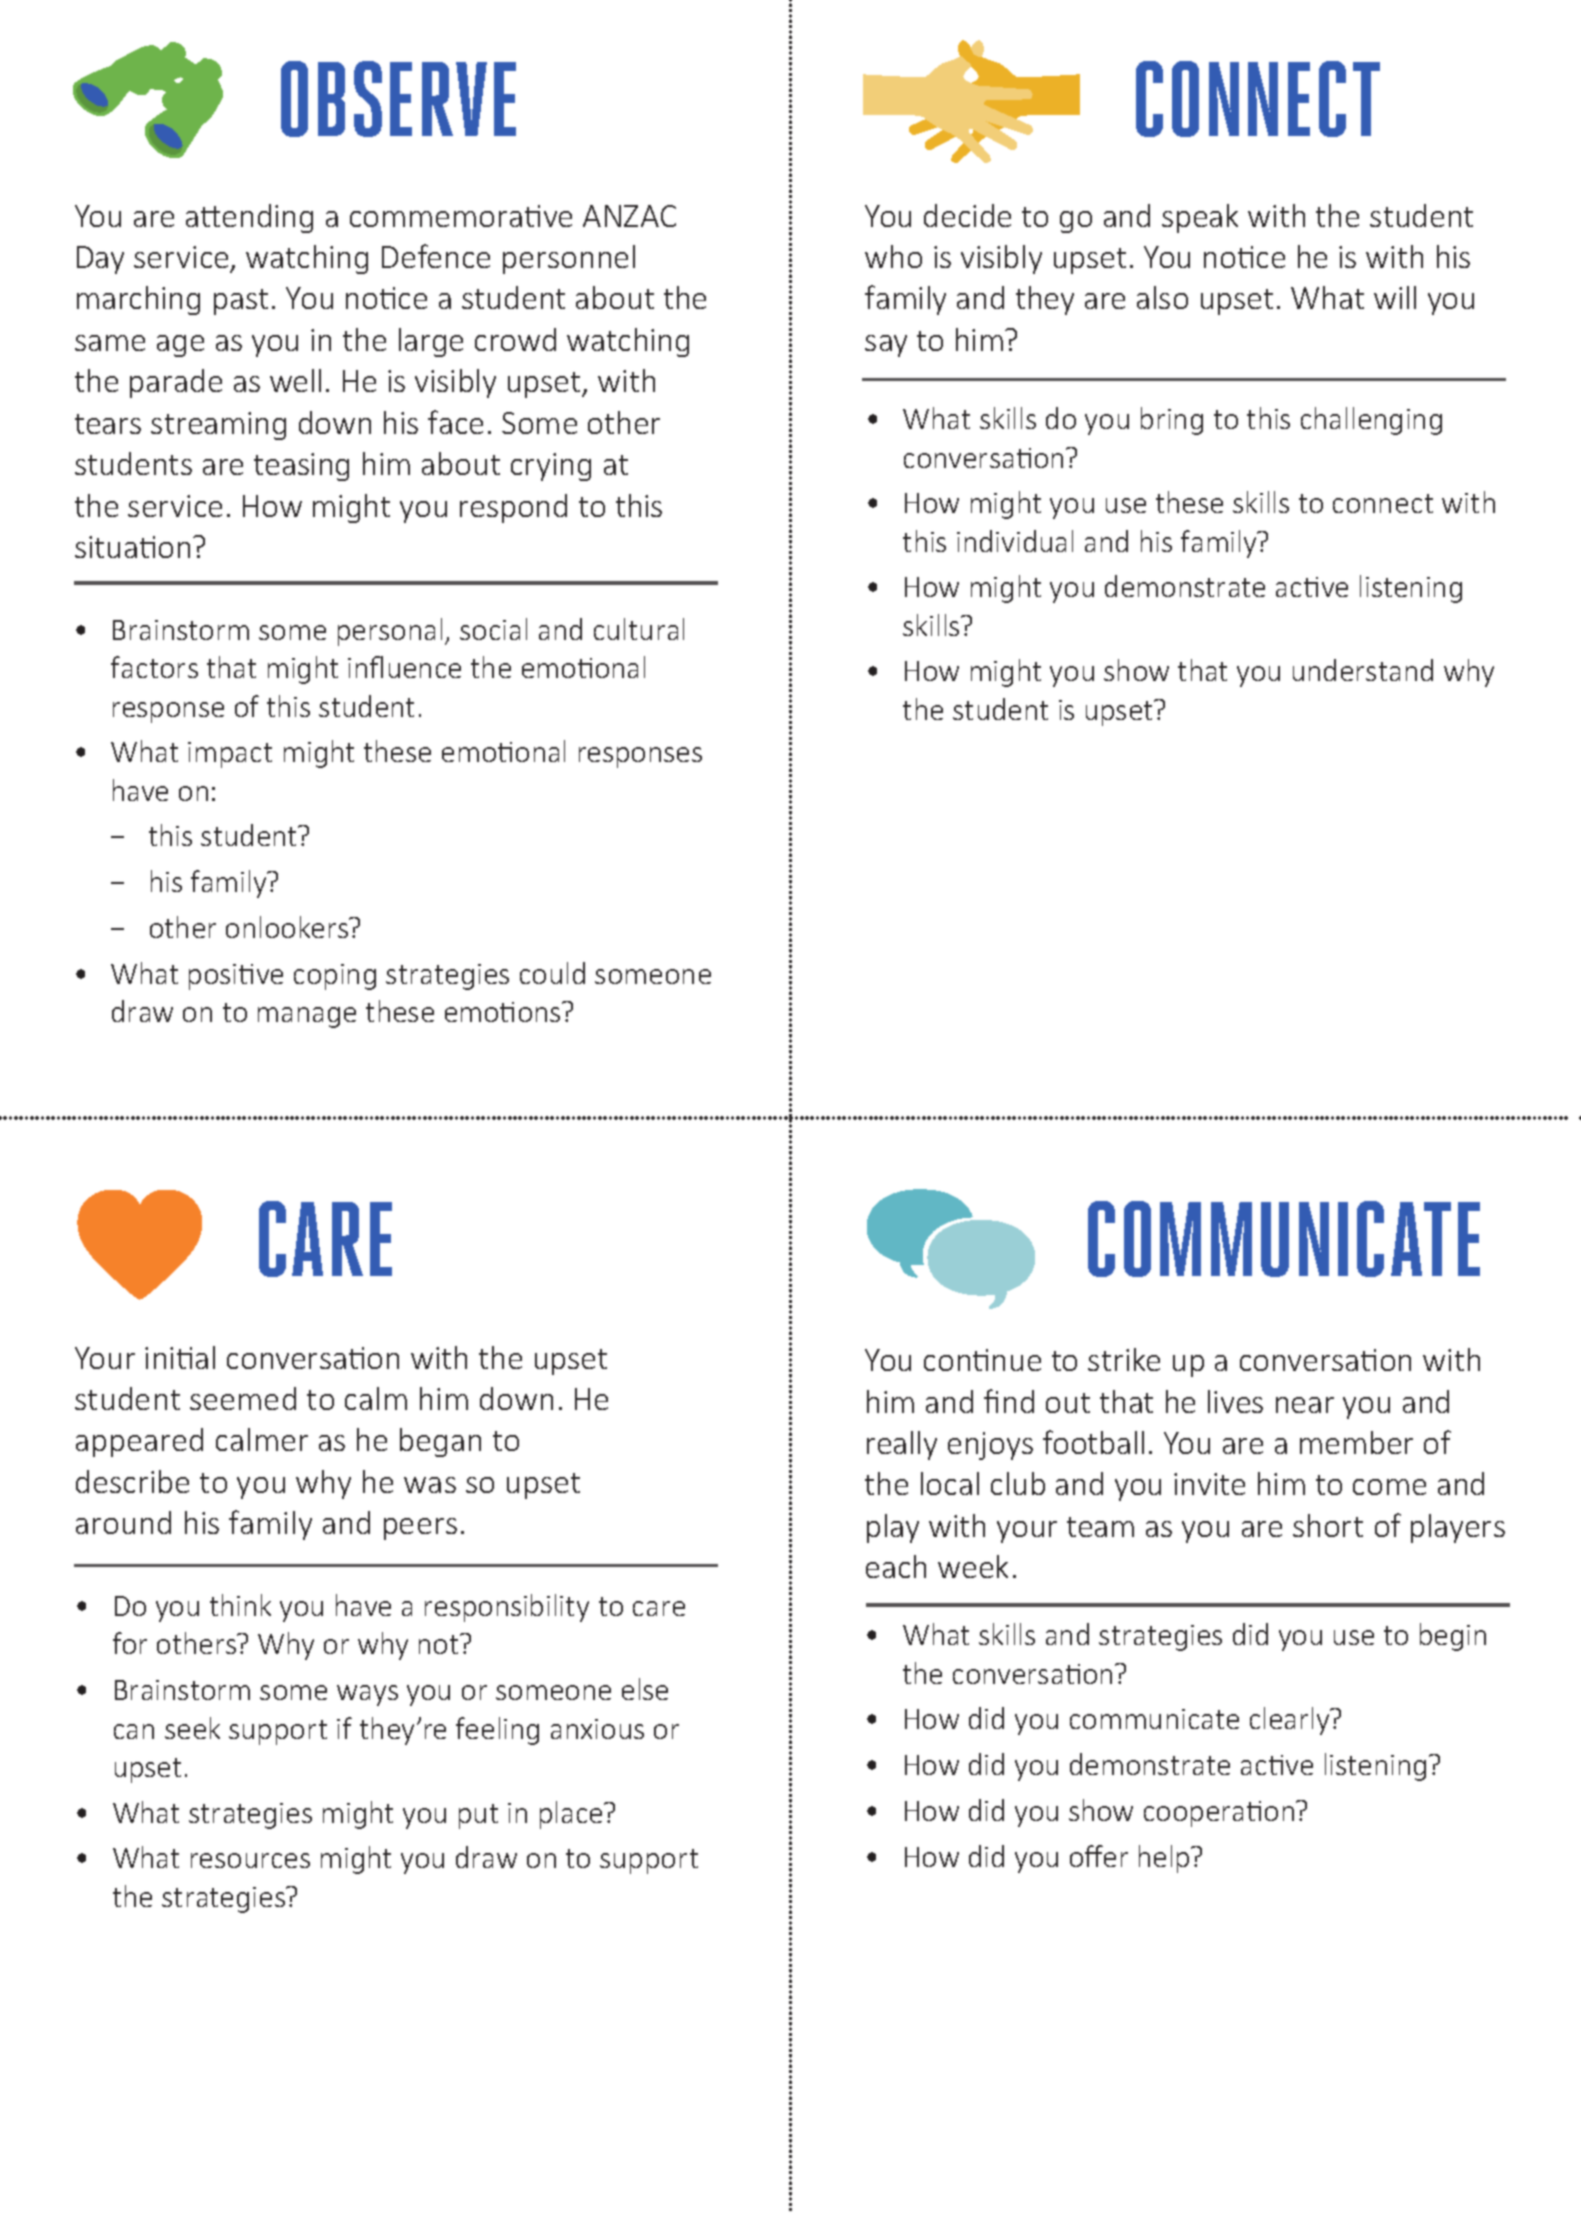 The width and height of the screenshot is (1581, 2236). Describe the element at coordinates (1220, 1814) in the screenshot. I see `cooperation` at that location.
